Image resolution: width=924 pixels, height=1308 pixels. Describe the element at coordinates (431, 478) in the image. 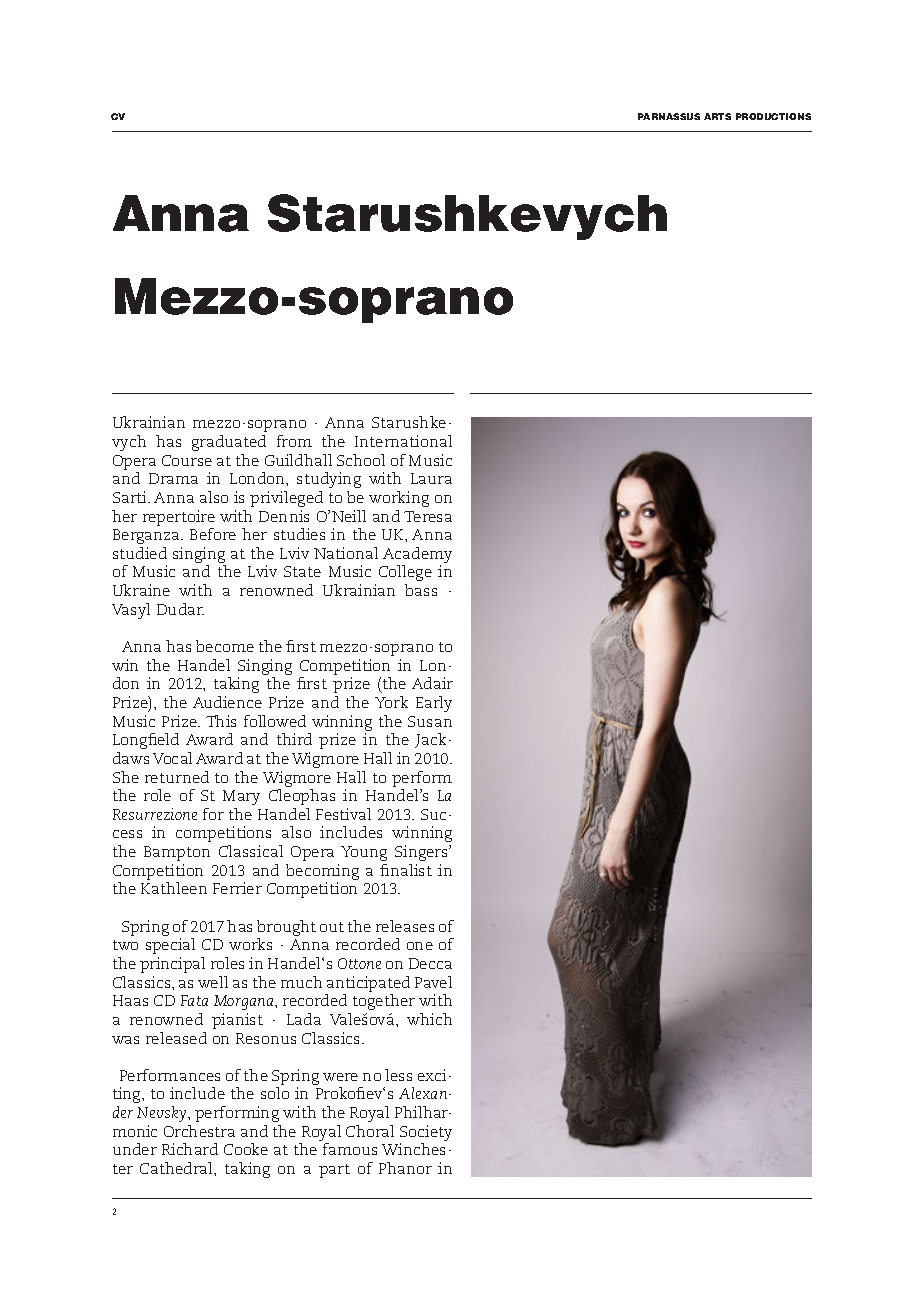

I see `Laura` at that location.
